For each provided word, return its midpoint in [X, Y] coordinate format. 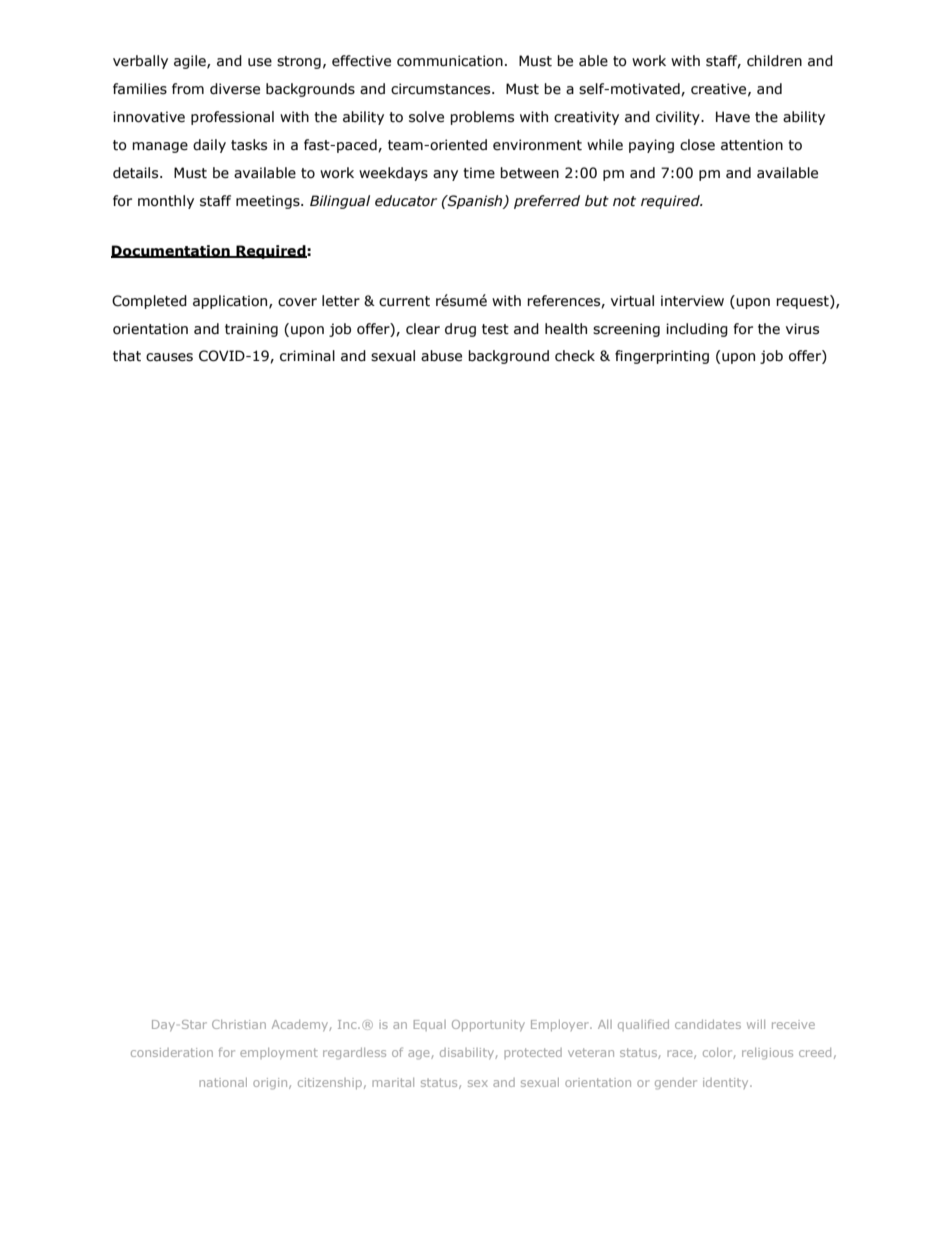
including [697, 330]
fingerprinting [662, 357]
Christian [239, 1024]
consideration [172, 1052]
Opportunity [488, 1025]
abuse [441, 356]
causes [169, 357]
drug [460, 330]
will [756, 1024]
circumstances [442, 89]
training [251, 330]
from [188, 89]
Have [733, 117]
